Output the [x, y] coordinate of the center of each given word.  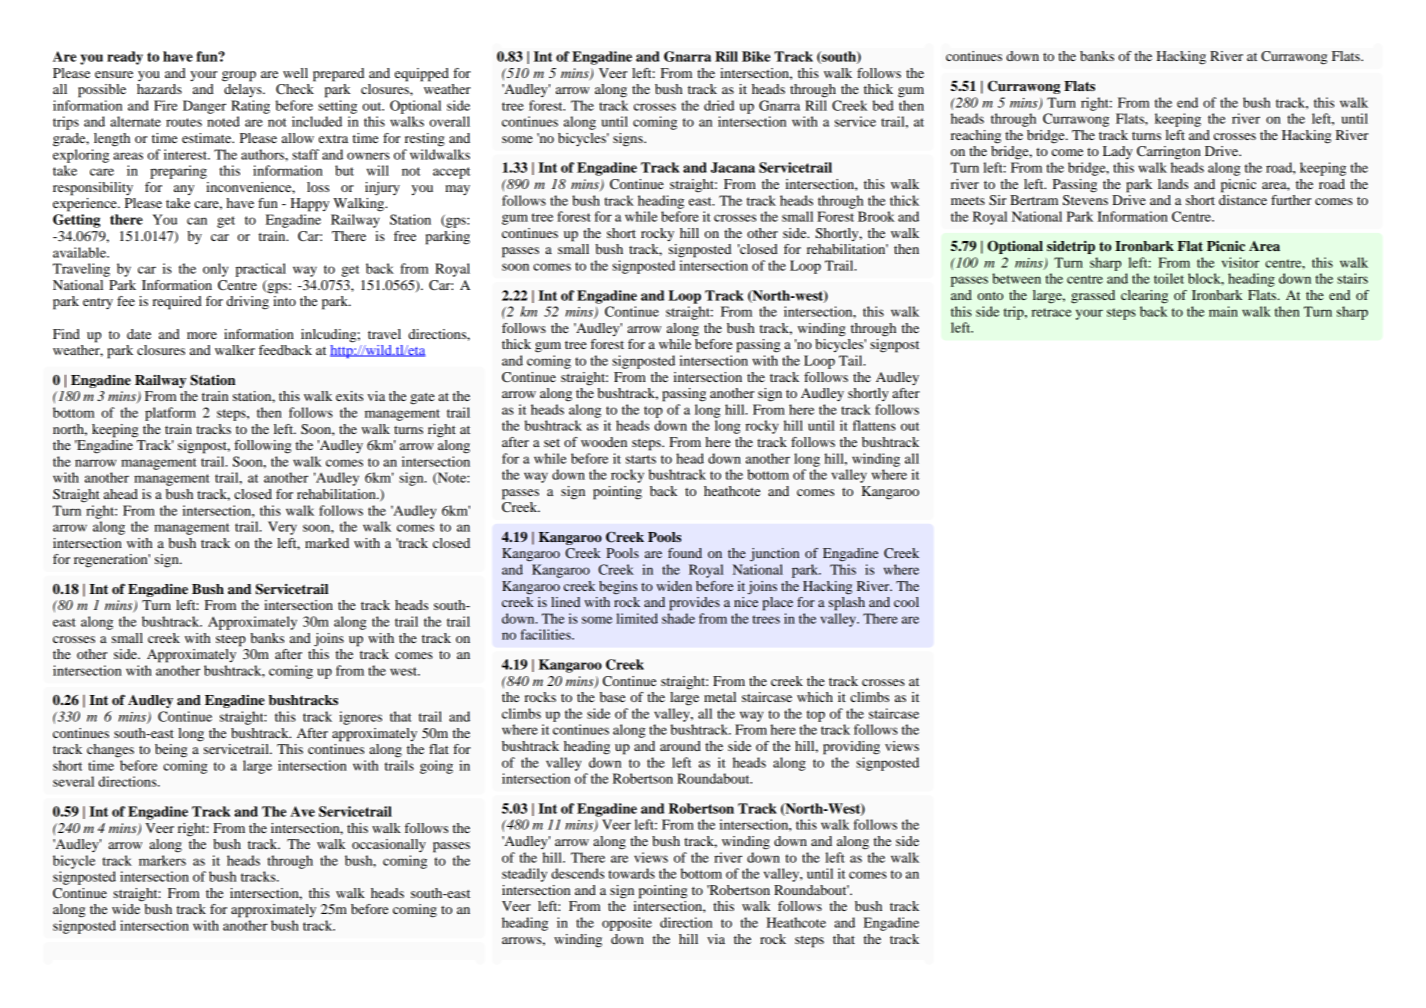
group [239, 76]
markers [162, 860]
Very [282, 528]
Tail [852, 360]
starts [641, 459]
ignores [360, 718]
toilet [1169, 278]
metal [720, 697]
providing [851, 748]
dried [719, 105]
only [215, 270]
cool [906, 602]
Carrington [1169, 153]
